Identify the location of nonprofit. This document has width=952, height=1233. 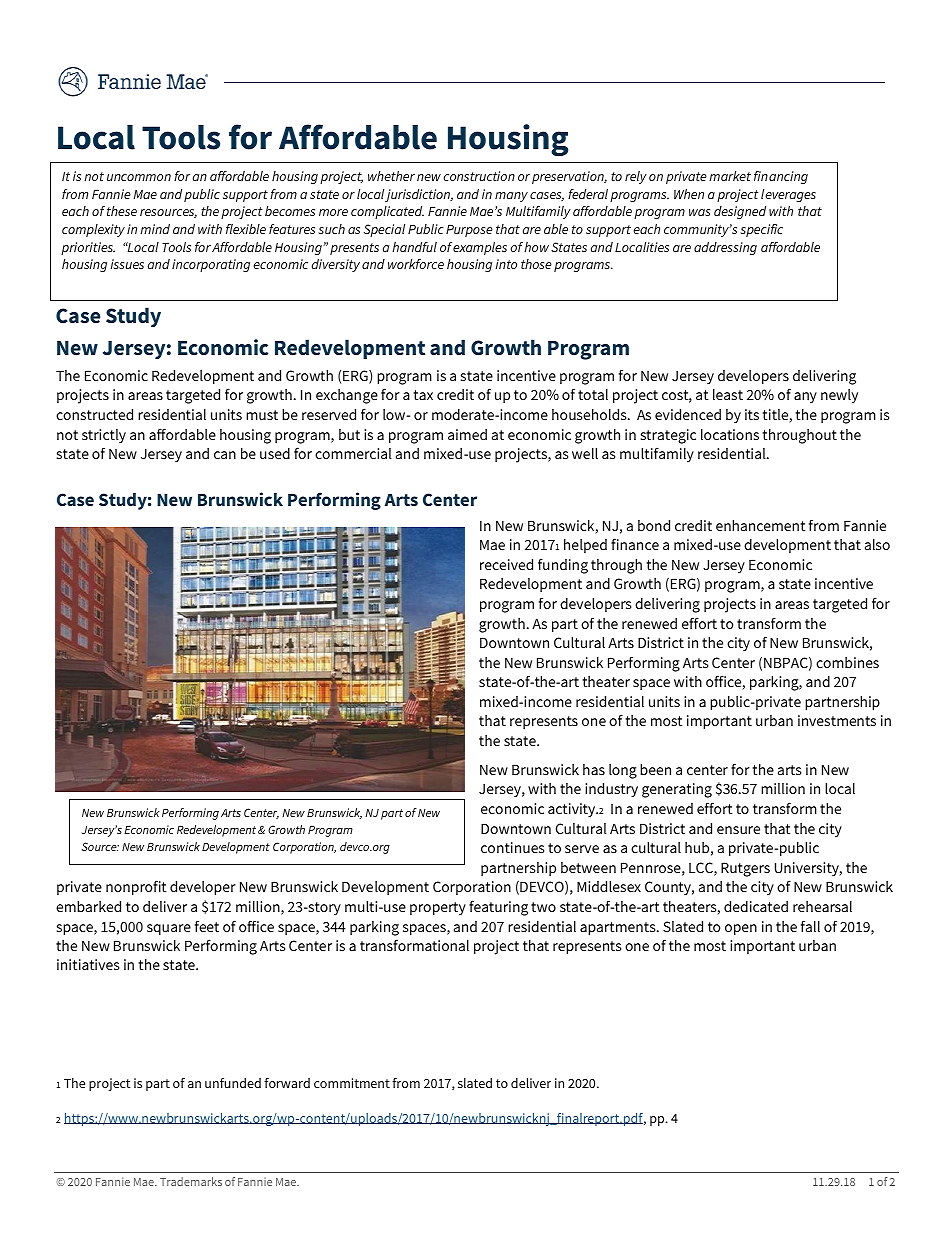
(136, 887).
